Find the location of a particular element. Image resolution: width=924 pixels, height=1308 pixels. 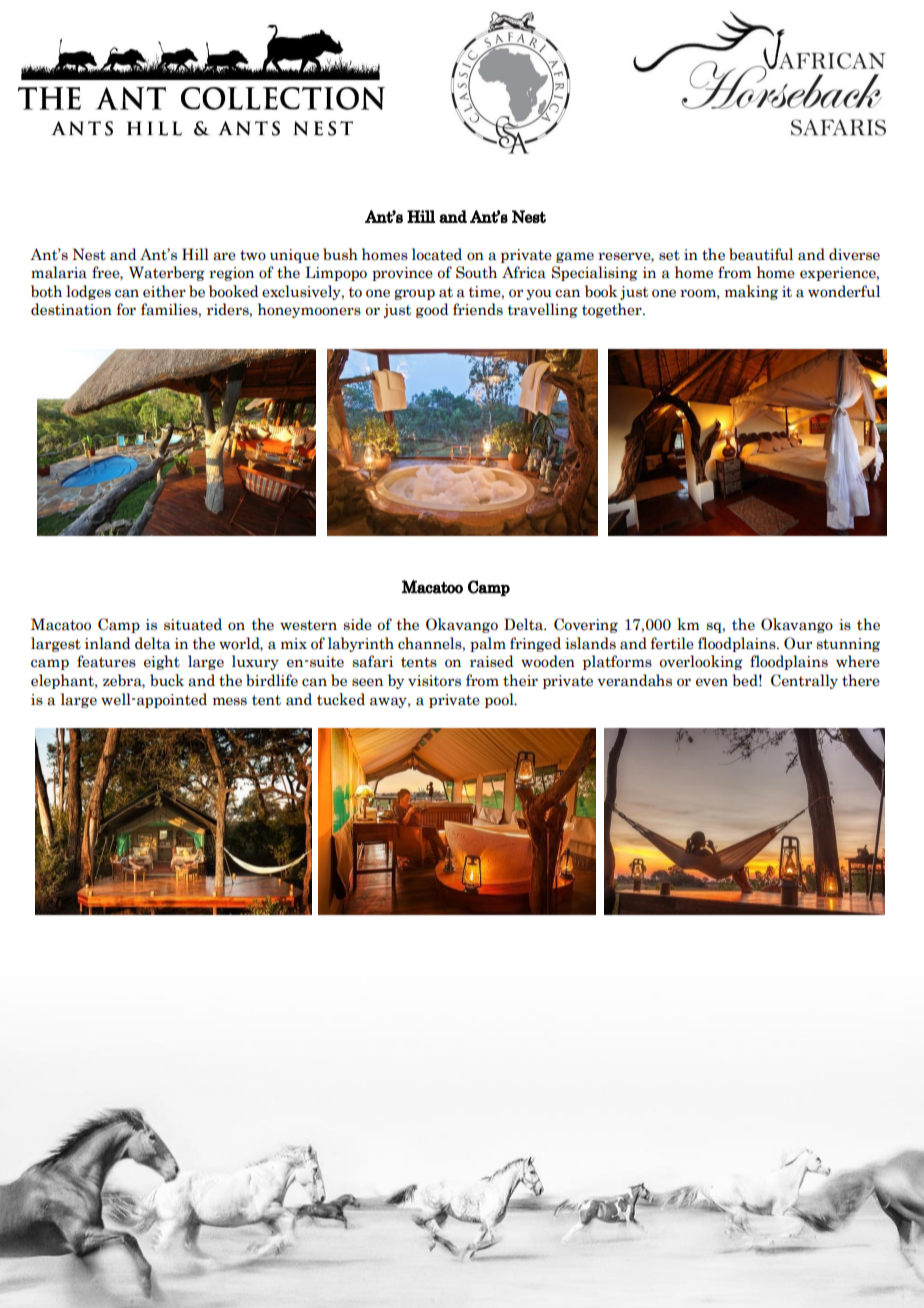

beautiful is located at coordinates (761, 254).
